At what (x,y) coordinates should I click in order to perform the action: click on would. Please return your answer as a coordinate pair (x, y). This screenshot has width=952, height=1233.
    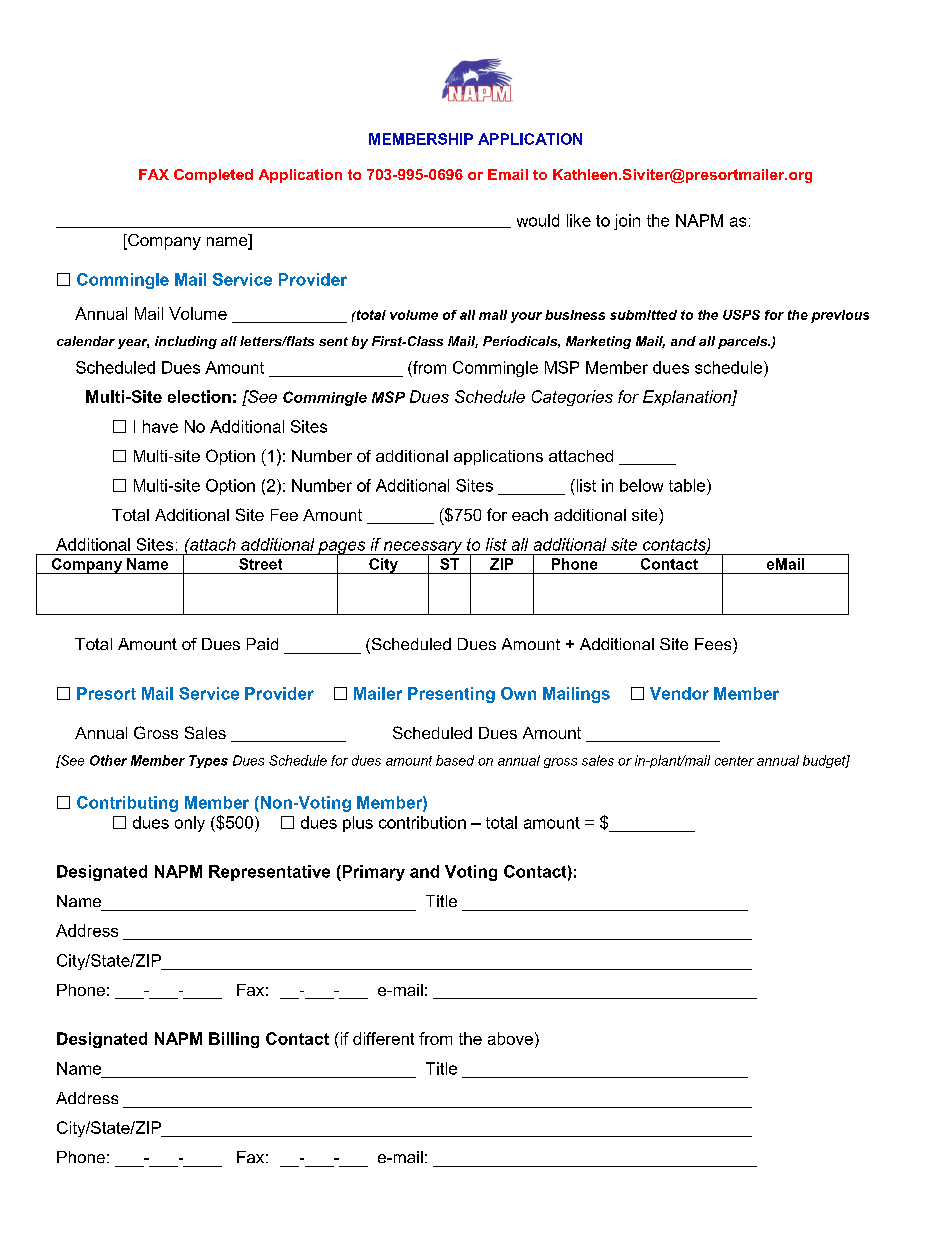
    Looking at the image, I should click on (538, 220).
